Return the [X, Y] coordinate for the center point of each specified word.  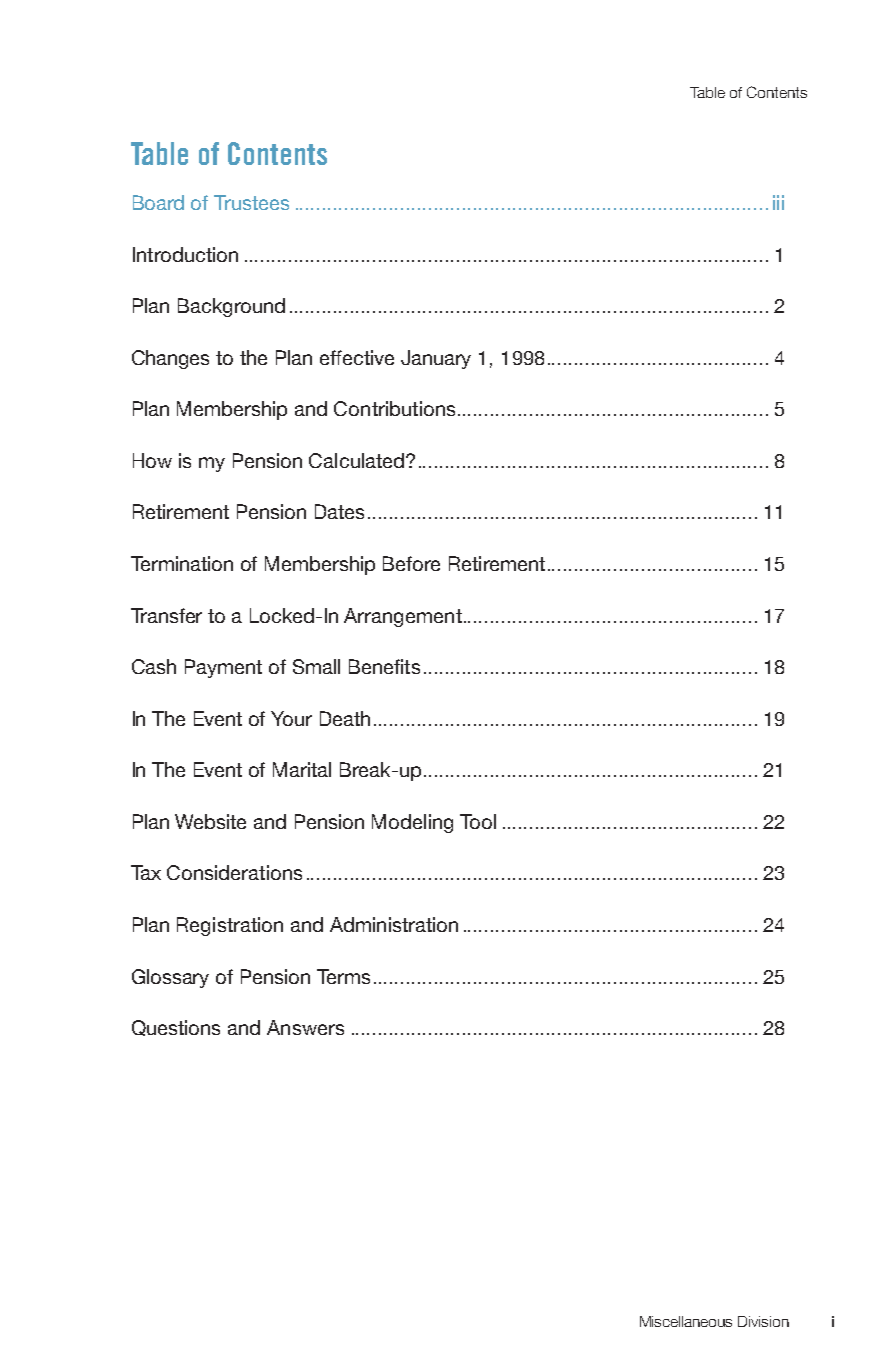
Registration [230, 926]
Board [158, 202]
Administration [394, 924]
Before [411, 563]
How [152, 460]
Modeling [412, 823]
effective [357, 357]
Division [763, 1321]
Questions [176, 1028]
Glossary [170, 978]
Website [210, 821]
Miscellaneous [686, 1321]
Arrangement [403, 617]
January [436, 359]
